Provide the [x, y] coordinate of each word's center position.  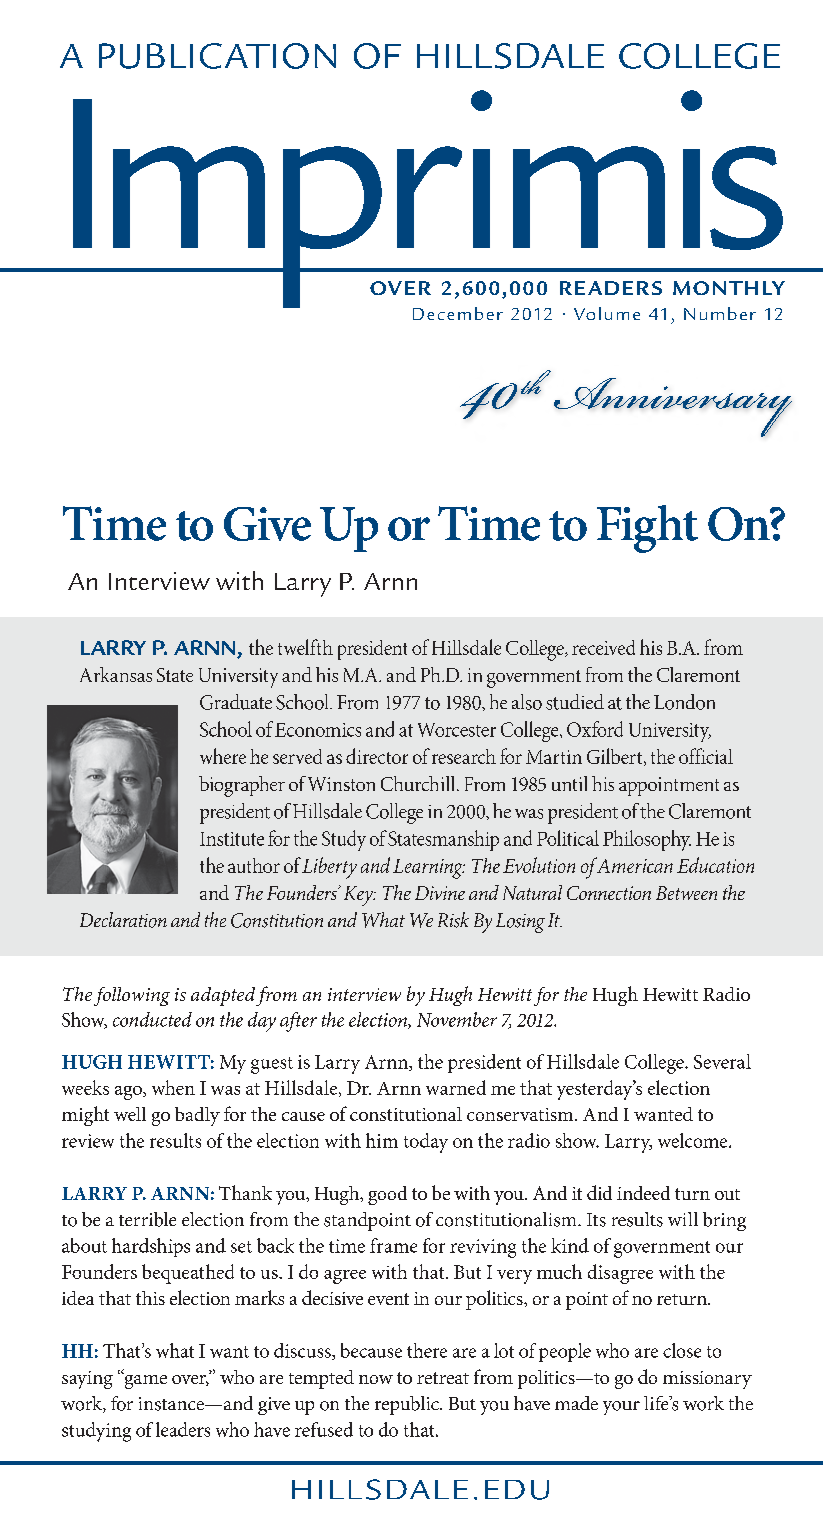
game [144, 1380]
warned [456, 1087]
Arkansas [116, 674]
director [377, 756]
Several [722, 1061]
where [223, 756]
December [458, 313]
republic [408, 1405]
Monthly [729, 288]
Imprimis [428, 200]
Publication [217, 56]
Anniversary [673, 407]
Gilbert [616, 757]
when [173, 1087]
